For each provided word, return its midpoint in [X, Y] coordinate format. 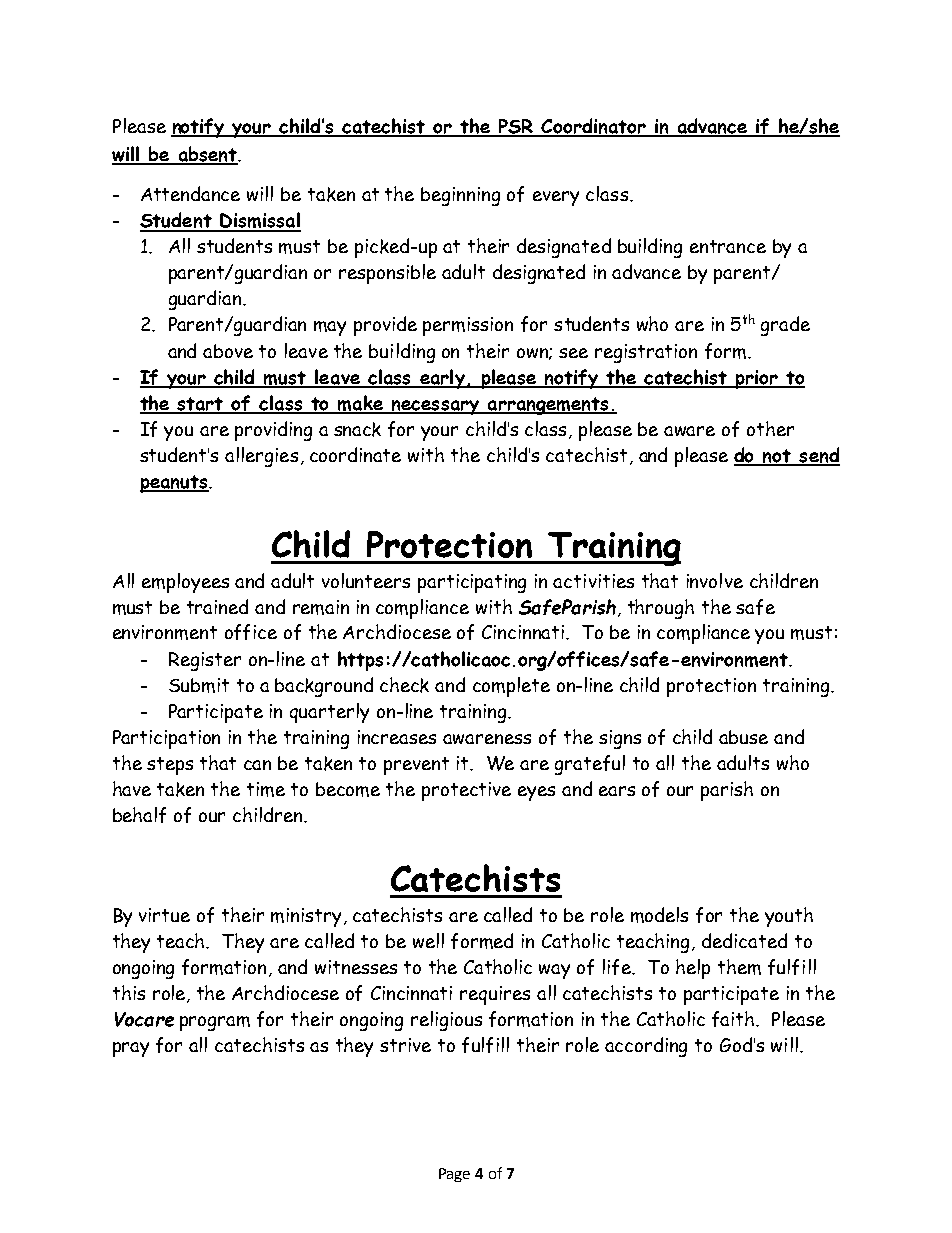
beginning [460, 196]
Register [205, 661]
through [661, 609]
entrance [728, 246]
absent [208, 155]
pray [131, 1049]
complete [511, 687]
